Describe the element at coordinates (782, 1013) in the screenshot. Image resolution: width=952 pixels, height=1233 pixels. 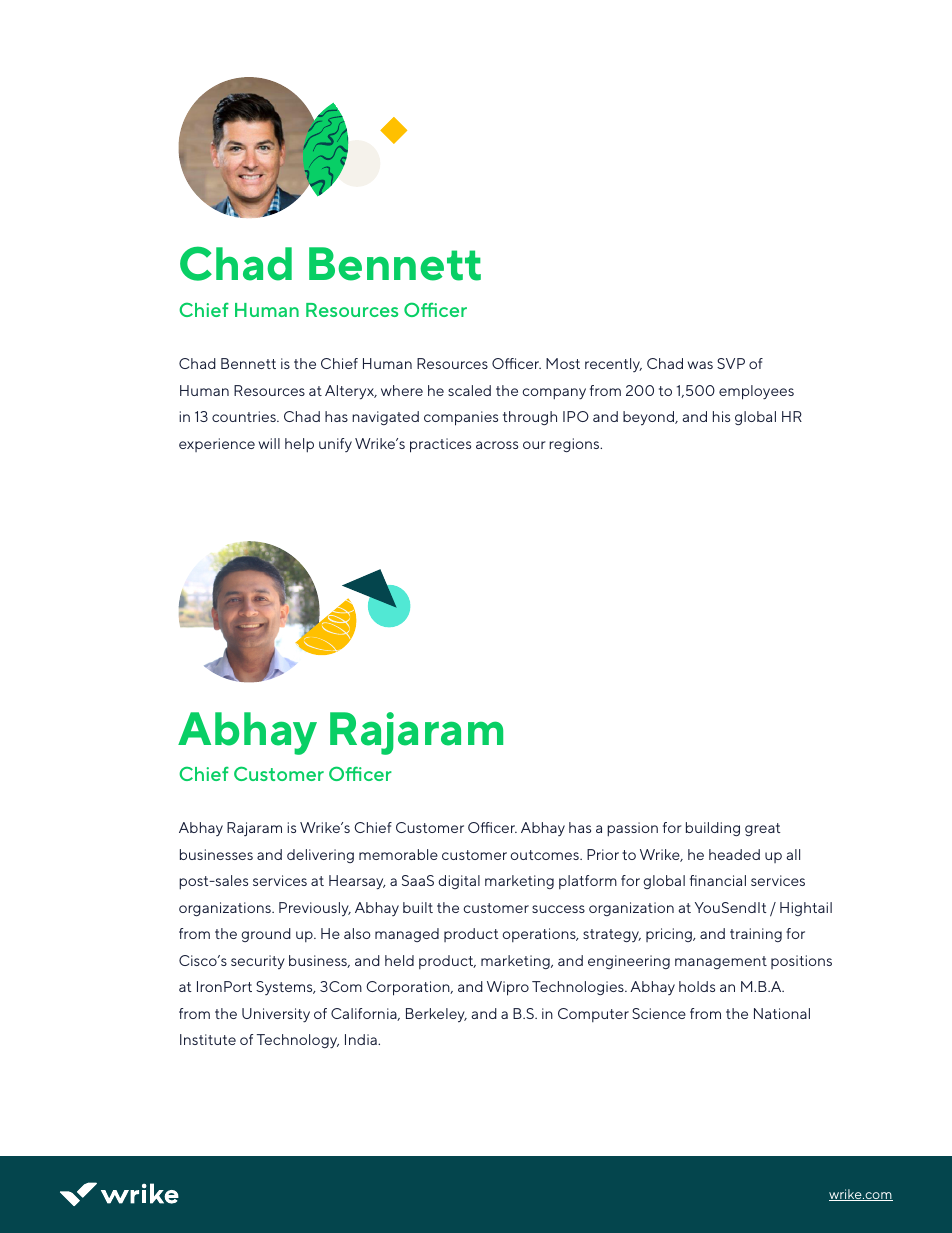
I see `National` at that location.
